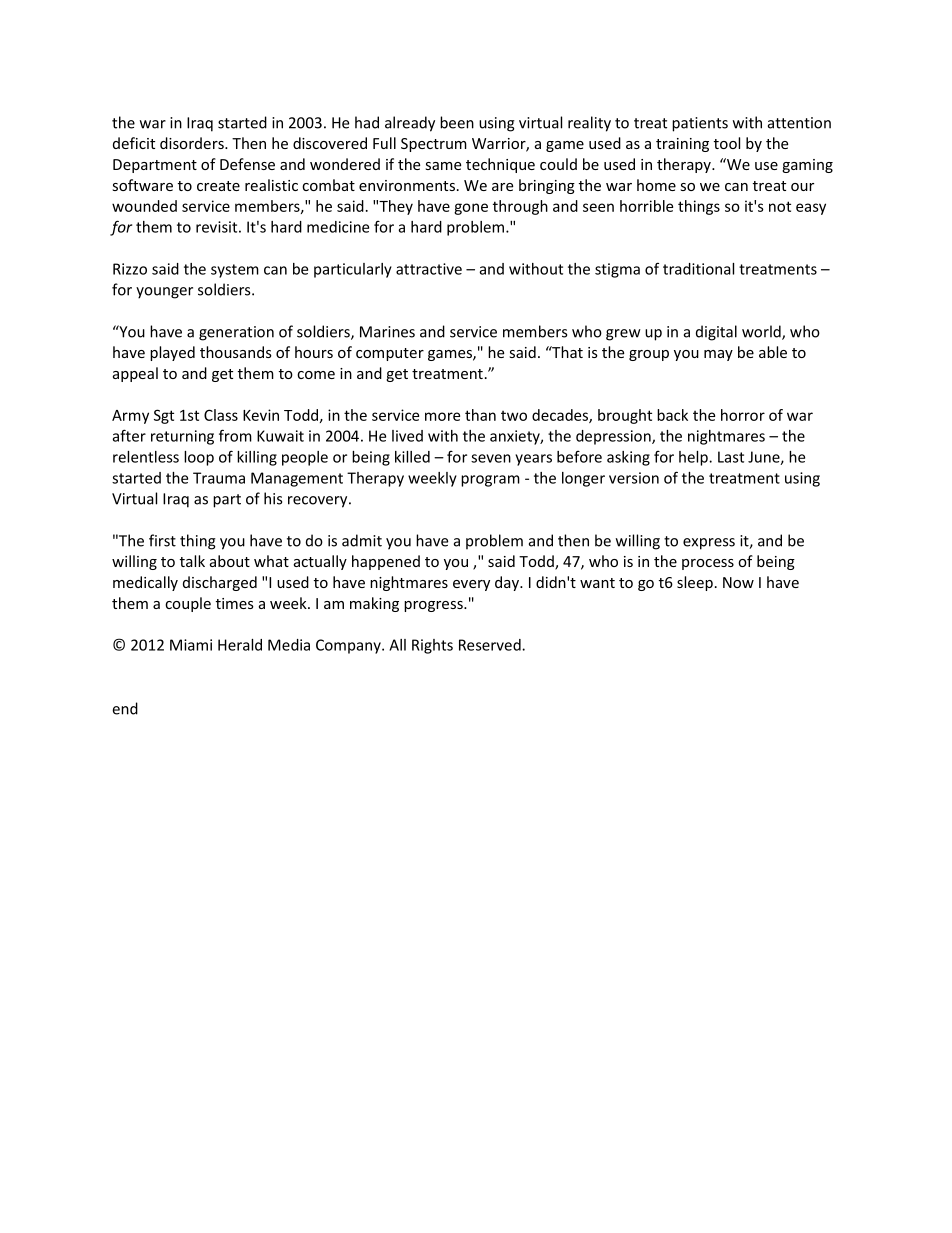 The image size is (952, 1233). Describe the element at coordinates (434, 145) in the image. I see `Spectrum` at that location.
